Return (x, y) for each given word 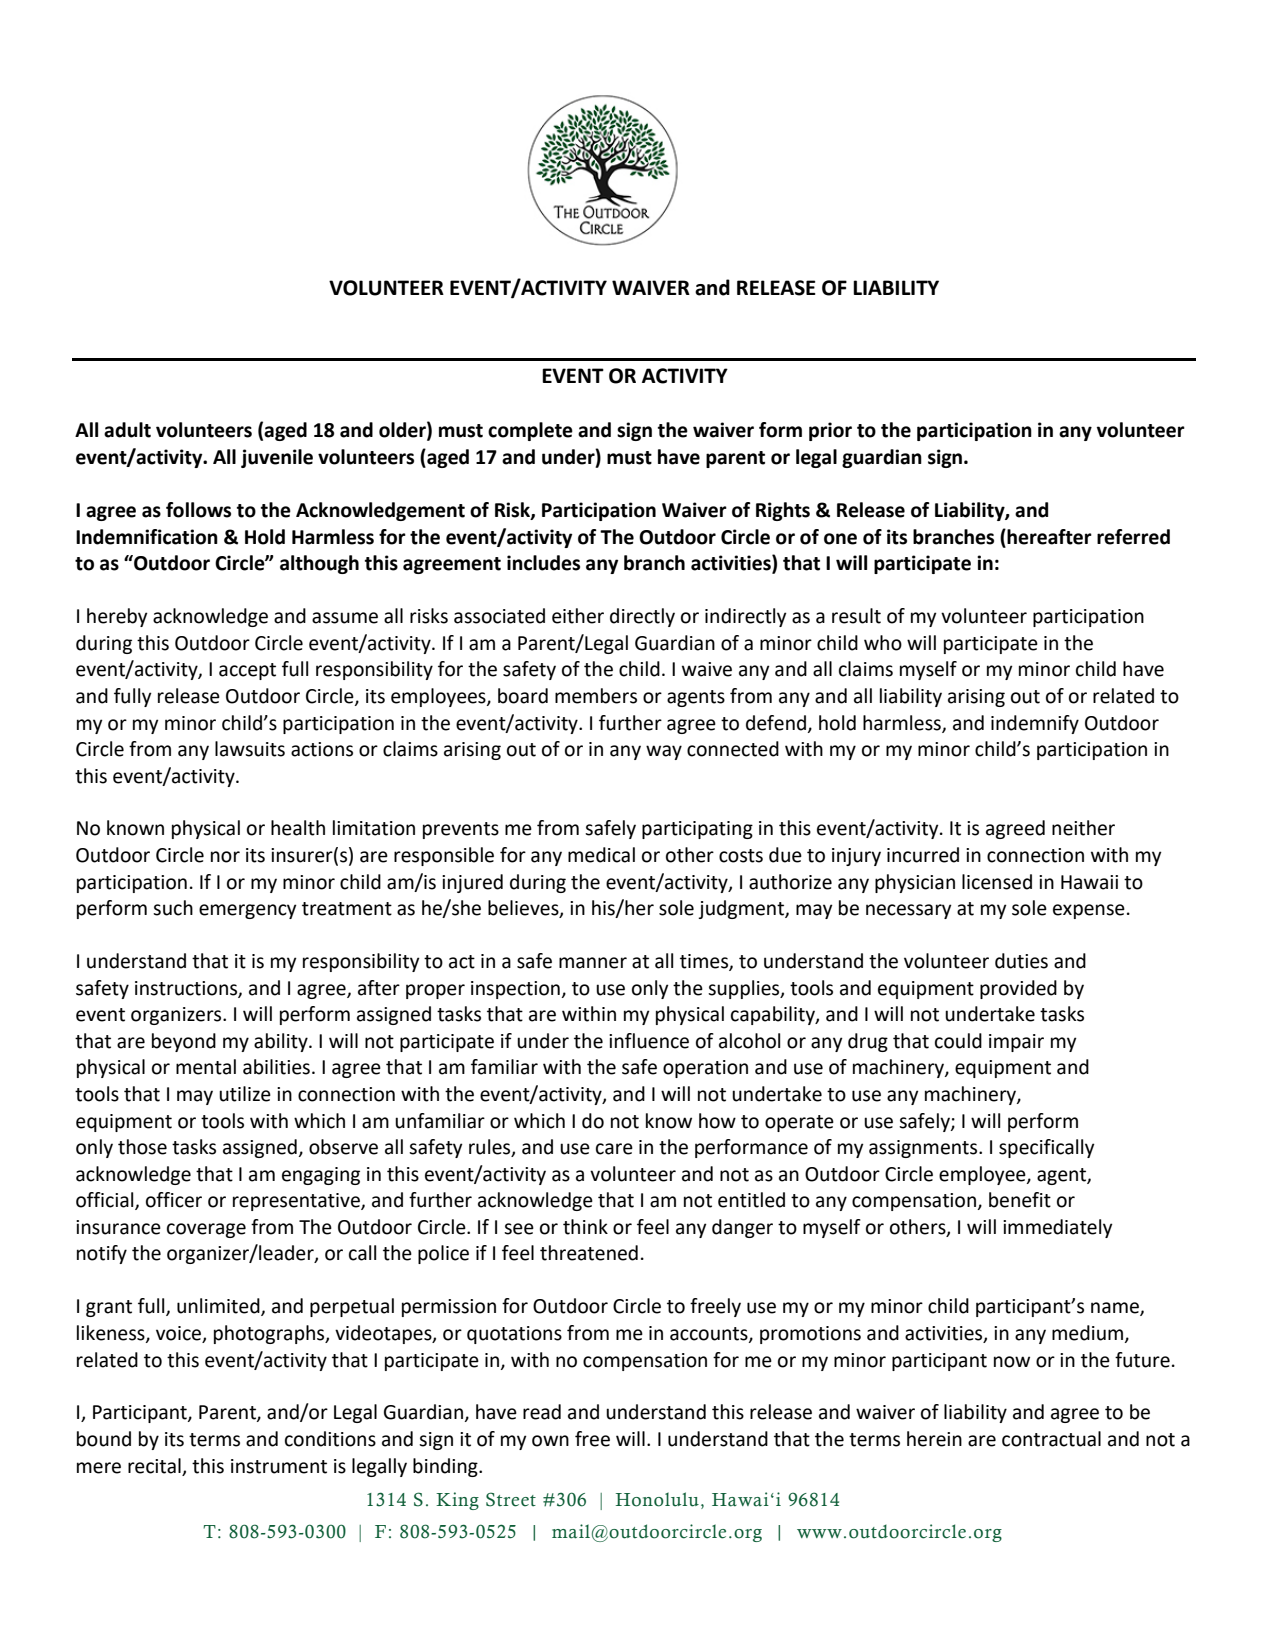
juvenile (277, 458)
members (596, 696)
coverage (206, 1230)
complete (530, 431)
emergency (248, 911)
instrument (279, 1466)
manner (593, 963)
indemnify (1035, 724)
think (585, 1227)
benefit (1020, 1200)
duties (1021, 961)
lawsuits (250, 749)
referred (1133, 537)
